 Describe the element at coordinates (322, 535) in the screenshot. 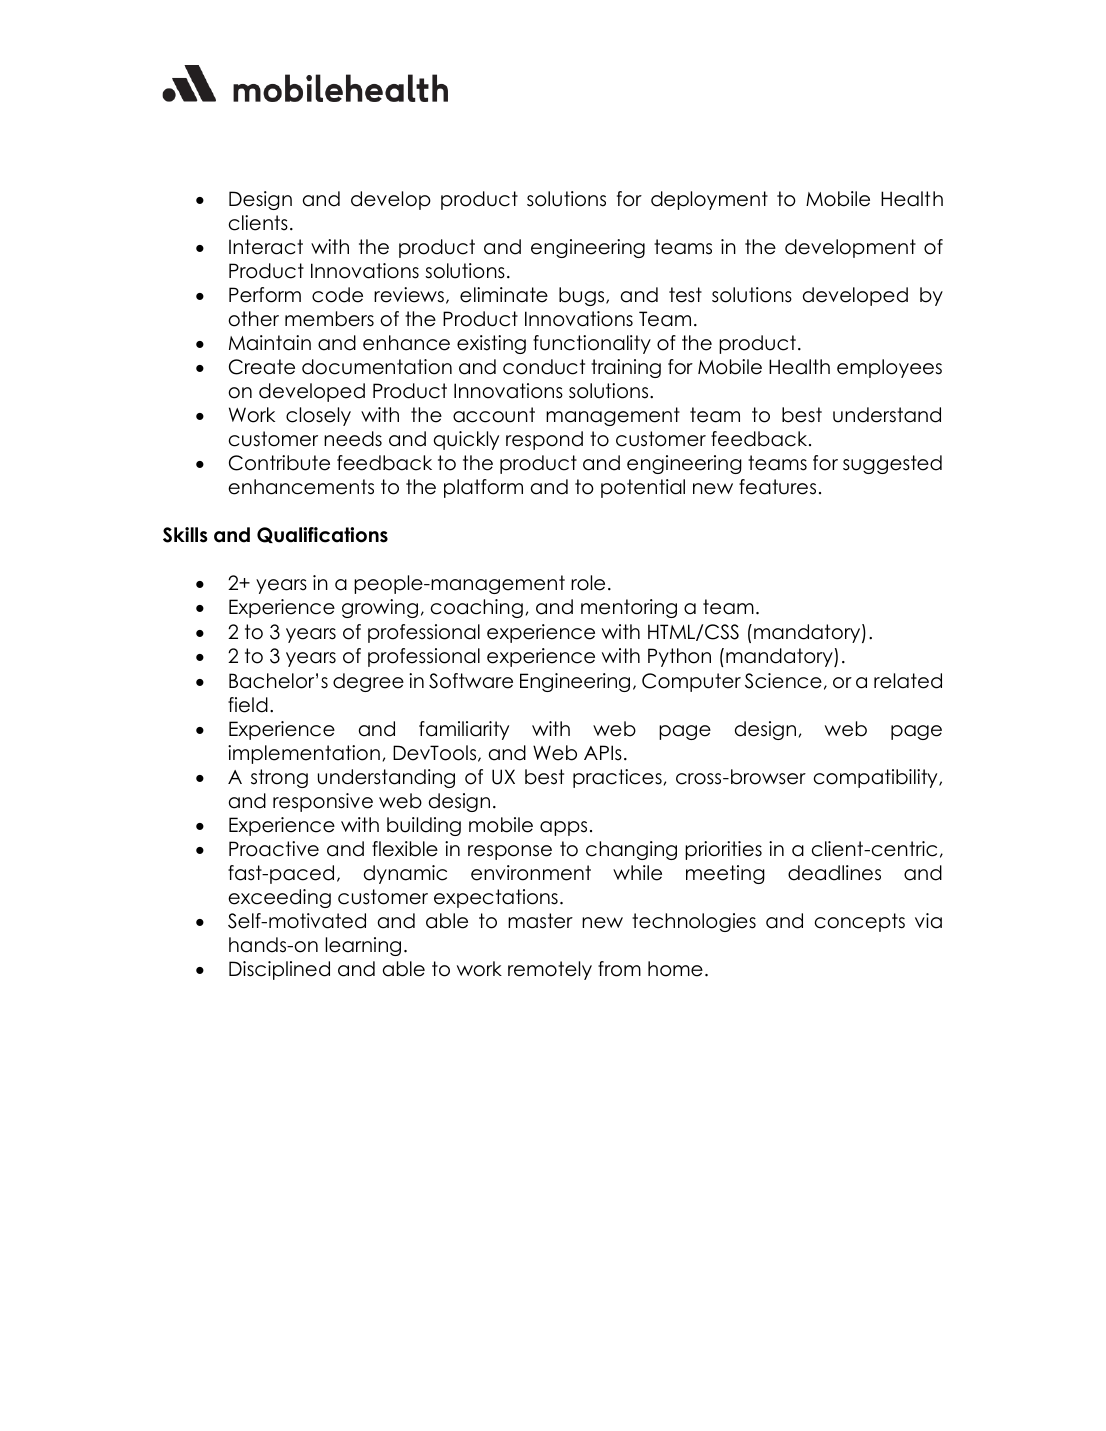

I see `Qualifications` at that location.
